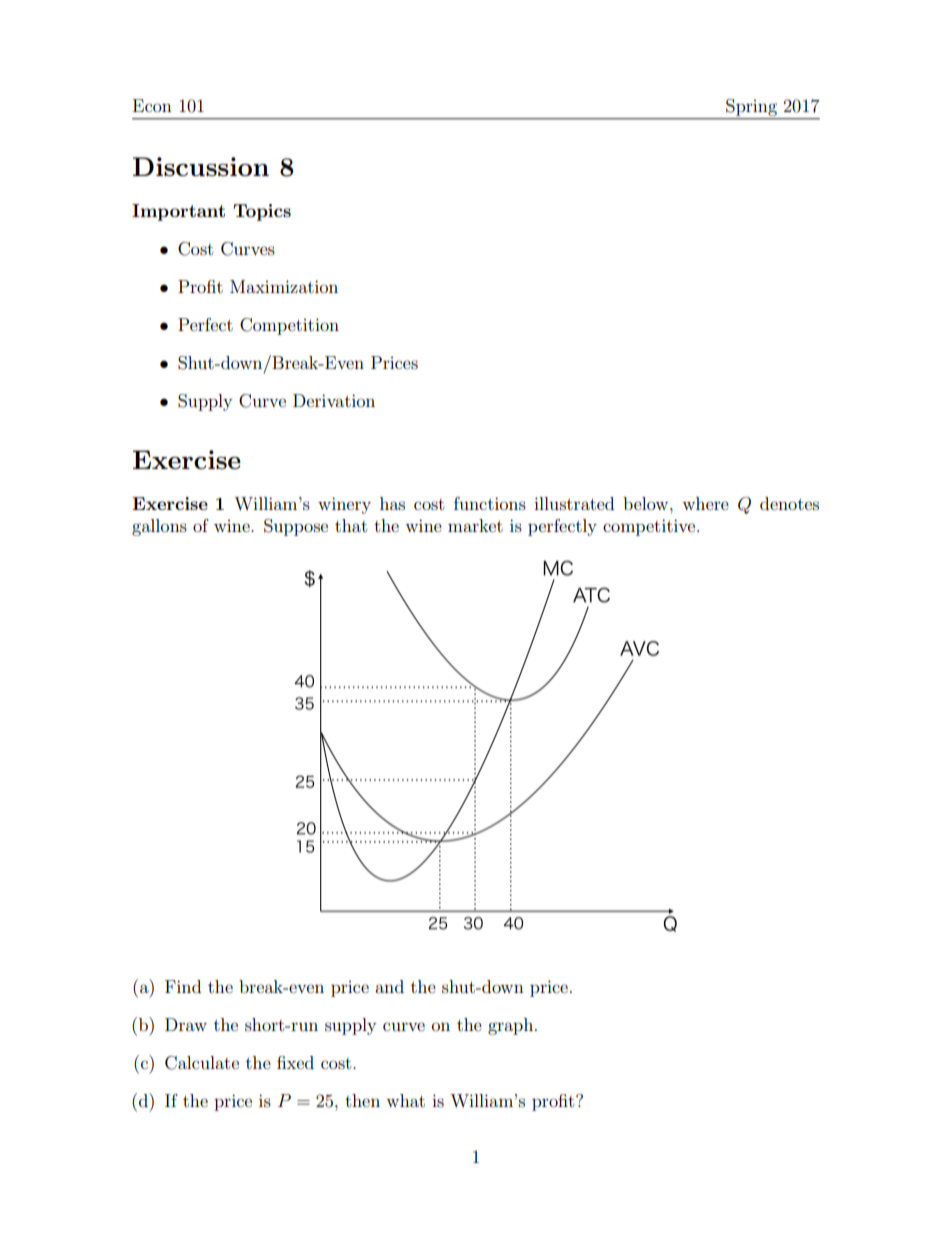 The image size is (952, 1233). What do you see at coordinates (512, 1026) in the screenshot?
I see `graph` at bounding box center [512, 1026].
